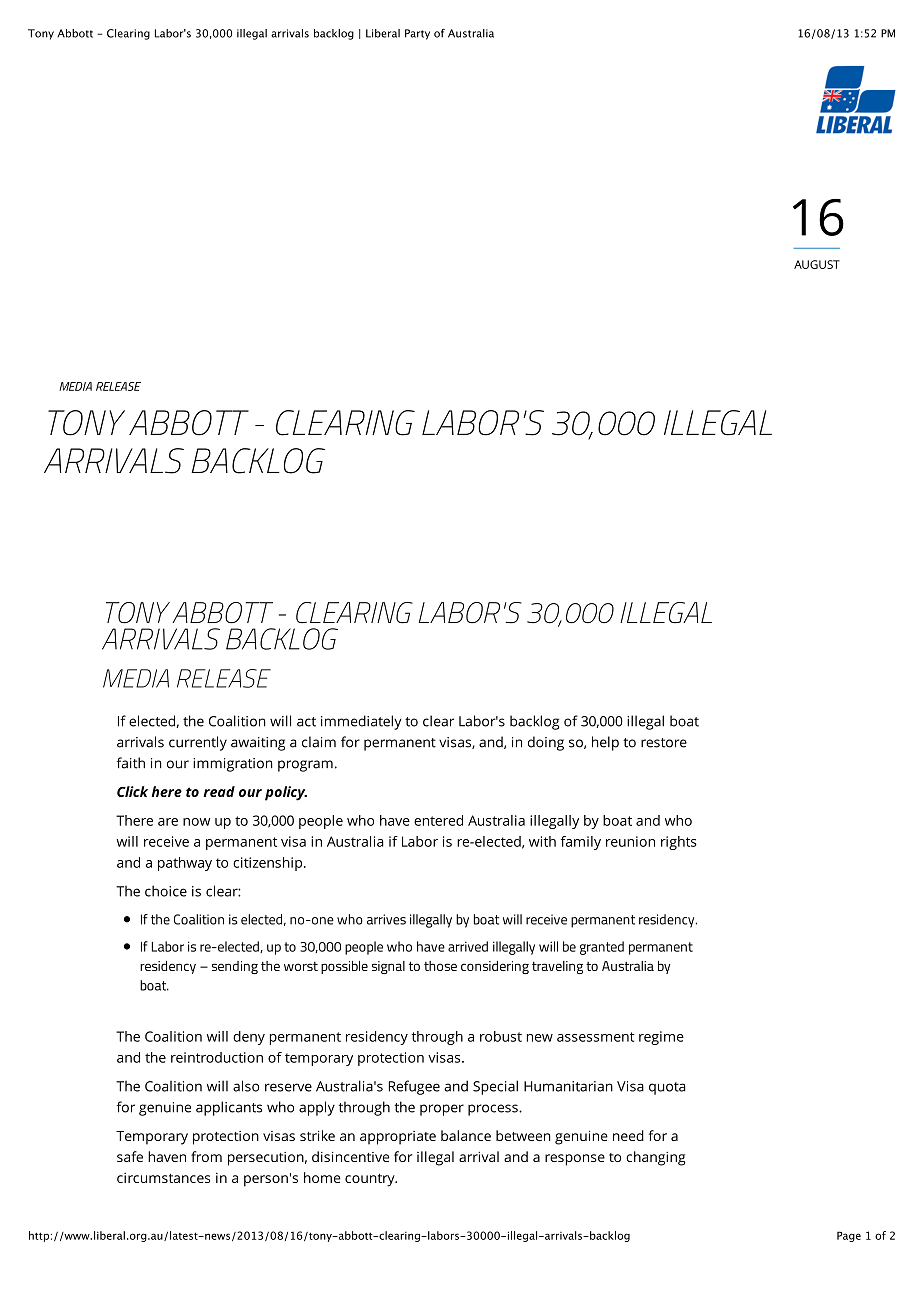 The width and height of the screenshot is (924, 1308). I want to click on arrived, so click(468, 946).
